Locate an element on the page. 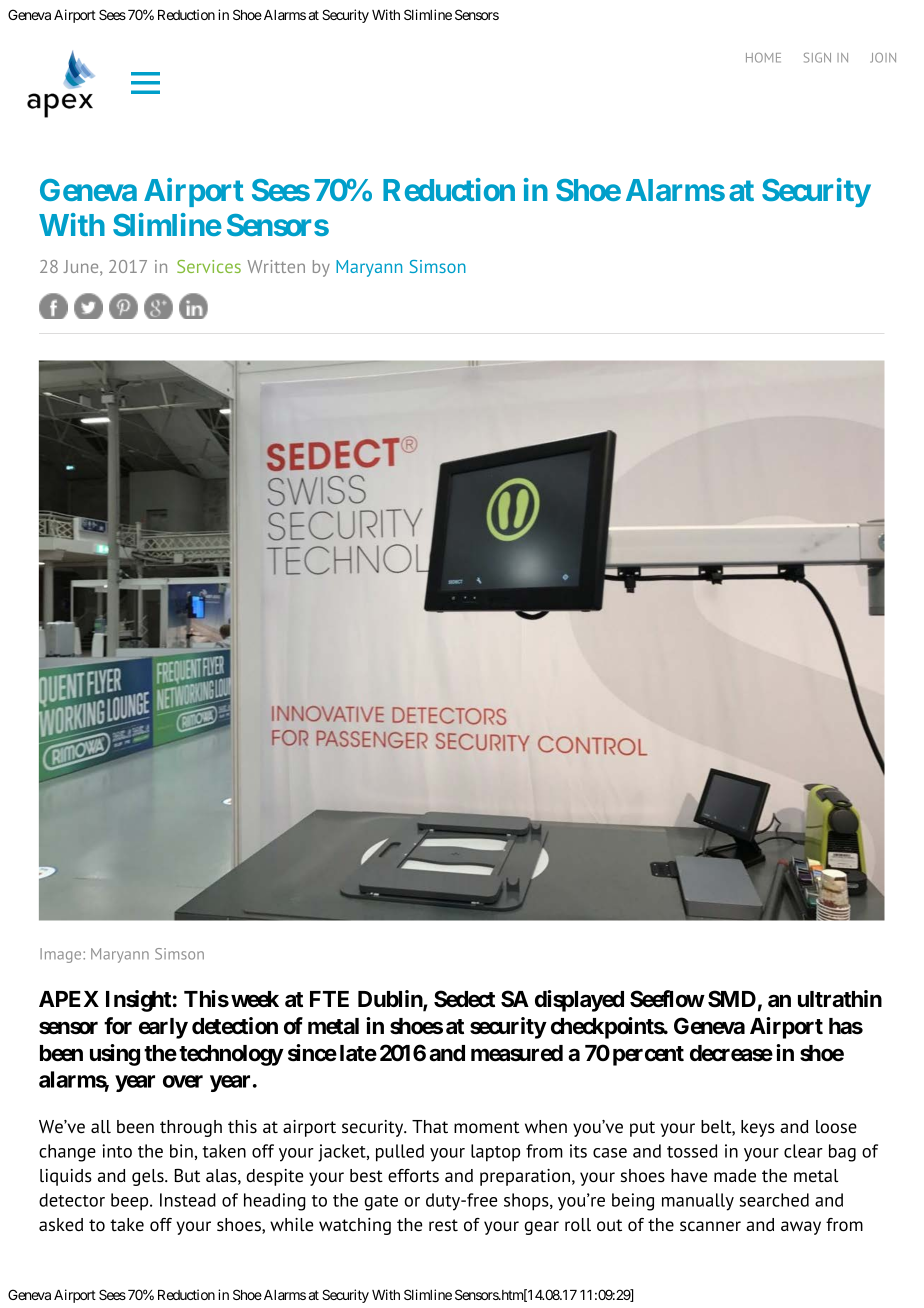 The width and height of the document is (924, 1308). Image is located at coordinates (62, 955).
